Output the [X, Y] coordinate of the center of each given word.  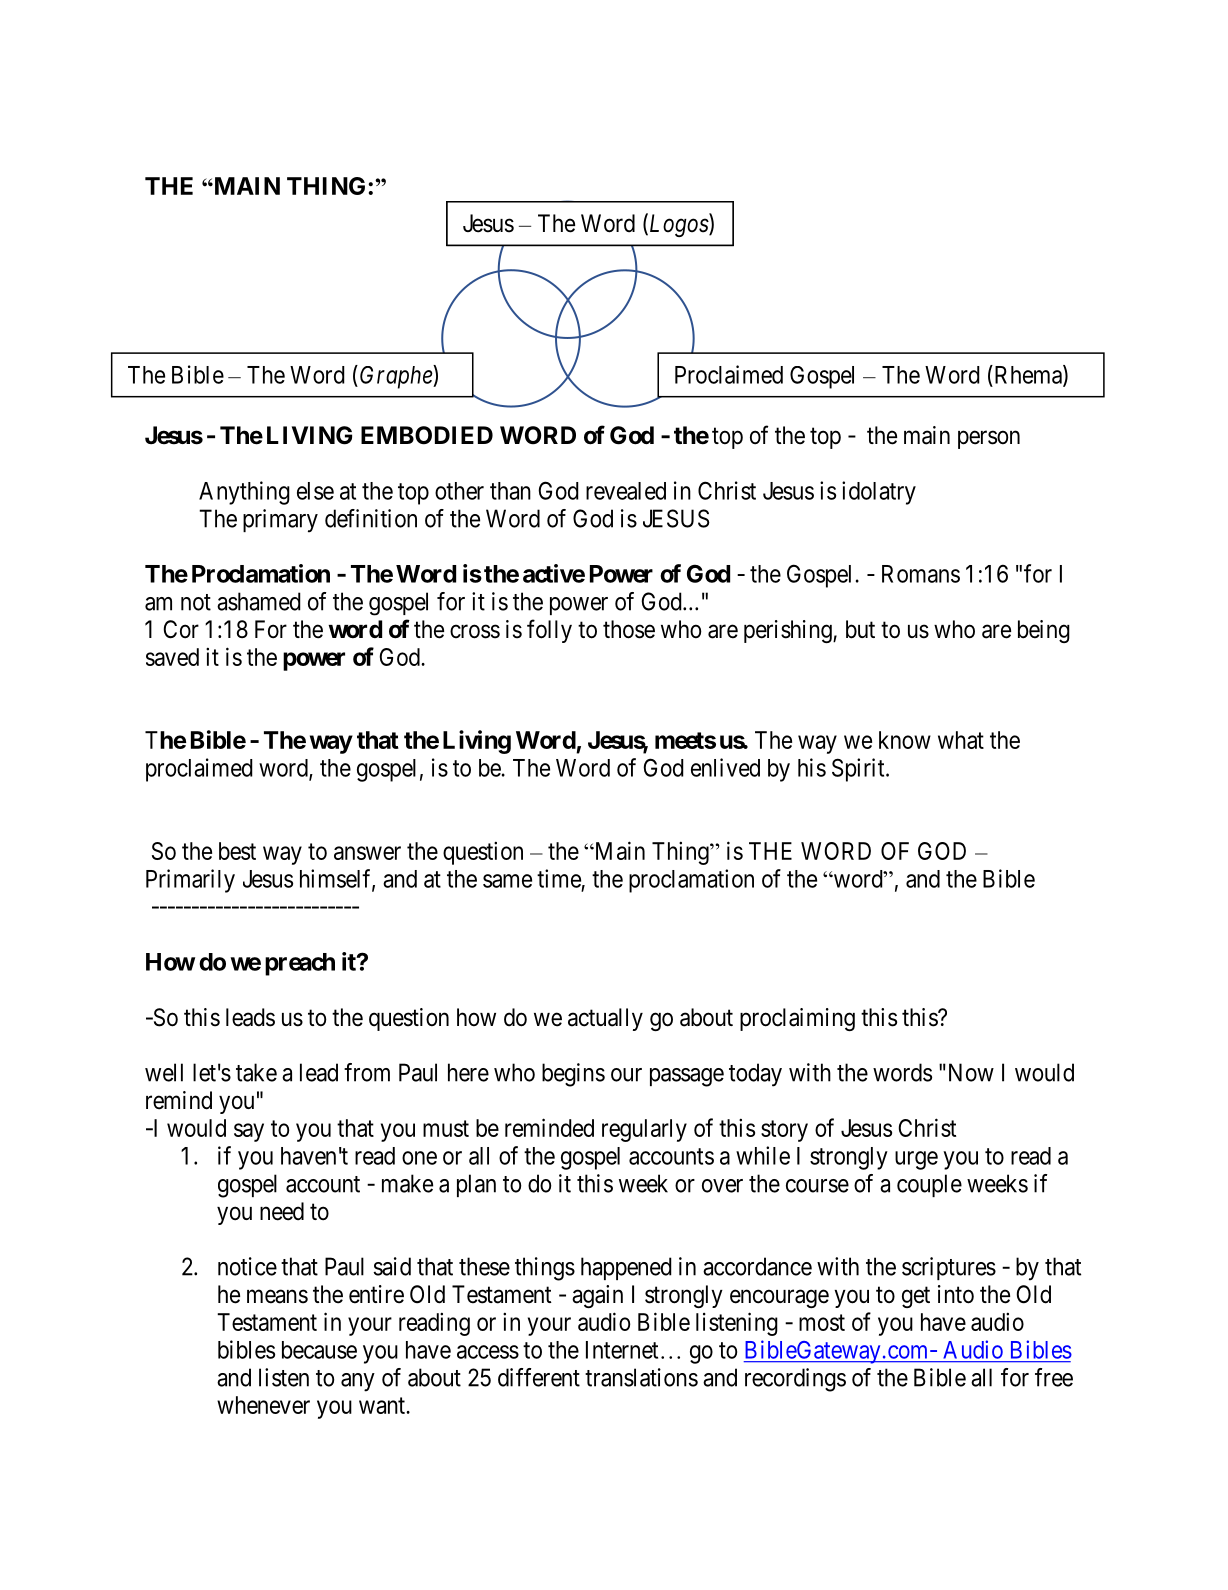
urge [916, 1160]
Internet [622, 1350]
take [256, 1072]
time [559, 878]
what [961, 740]
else [315, 491]
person [989, 439]
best [237, 851]
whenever [263, 1405]
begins [573, 1075]
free [1054, 1377]
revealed [626, 491]
